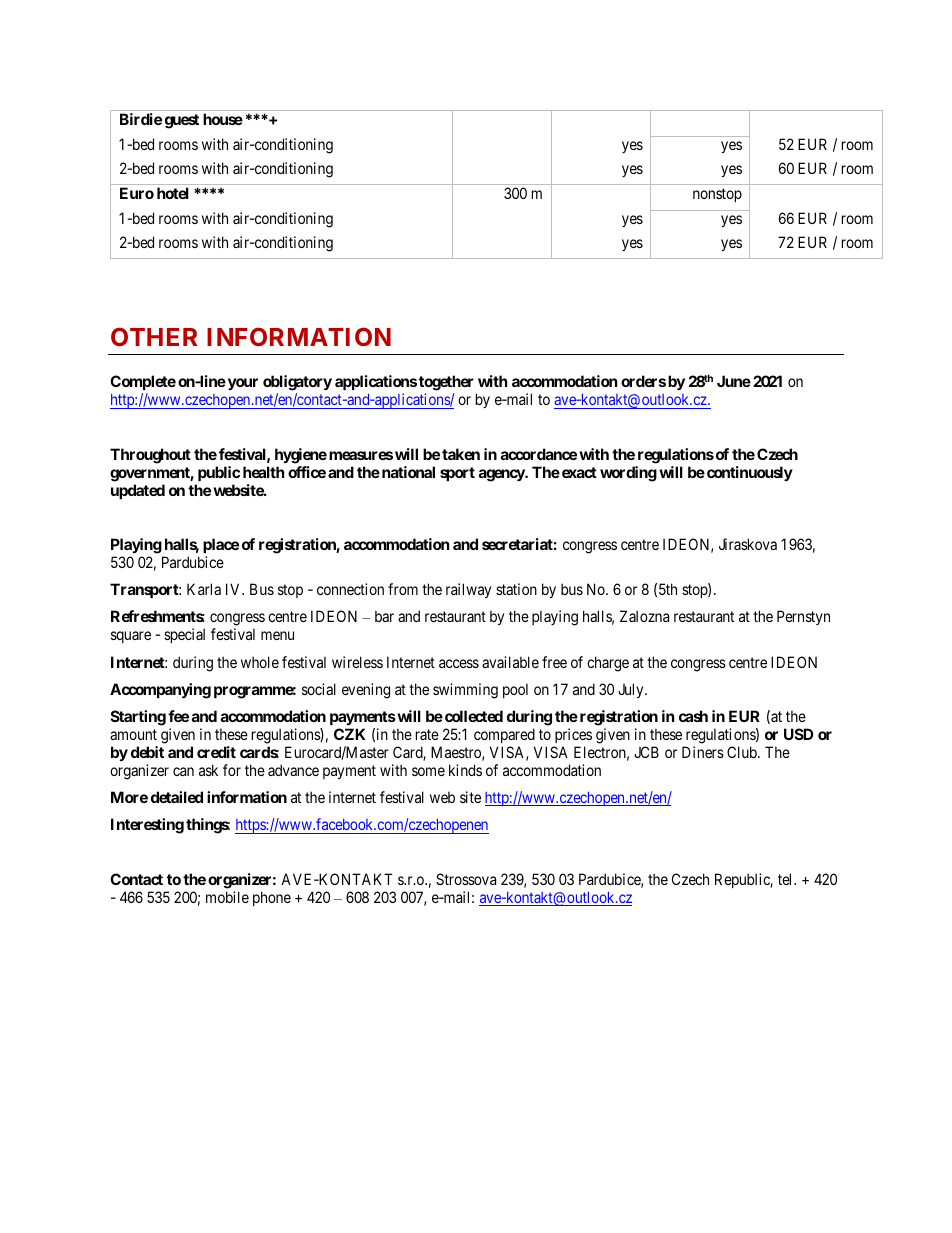 The height and width of the screenshot is (1233, 952). What do you see at coordinates (182, 121) in the screenshot?
I see `guest` at bounding box center [182, 121].
